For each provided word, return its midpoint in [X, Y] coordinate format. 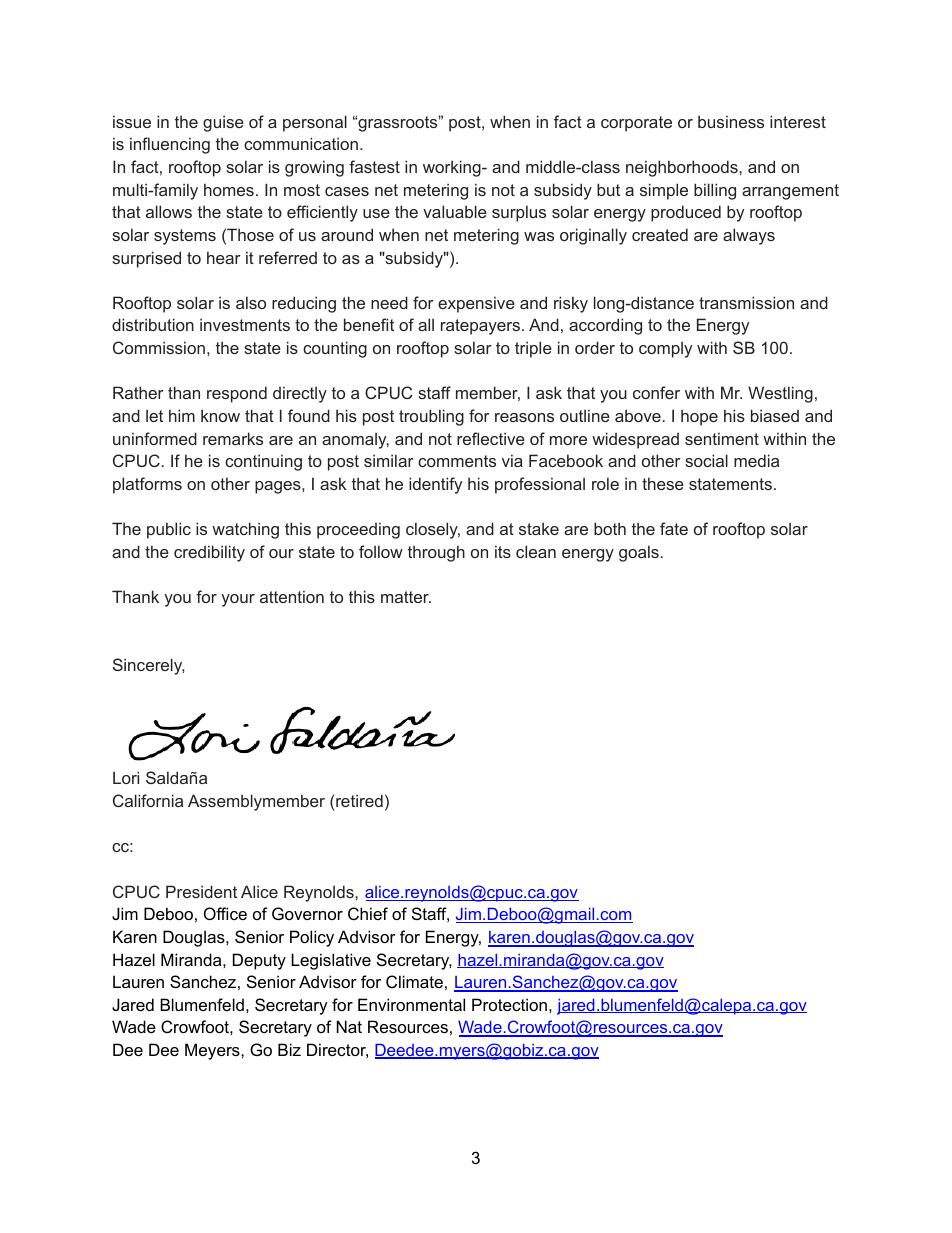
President [201, 891]
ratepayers [482, 327]
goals [639, 553]
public [169, 530]
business [731, 121]
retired [359, 800]
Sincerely [149, 666]
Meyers [213, 1051]
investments [245, 324]
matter [406, 597]
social [706, 460]
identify [435, 485]
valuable [455, 211]
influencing [170, 145]
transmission [746, 302]
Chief [368, 913]
